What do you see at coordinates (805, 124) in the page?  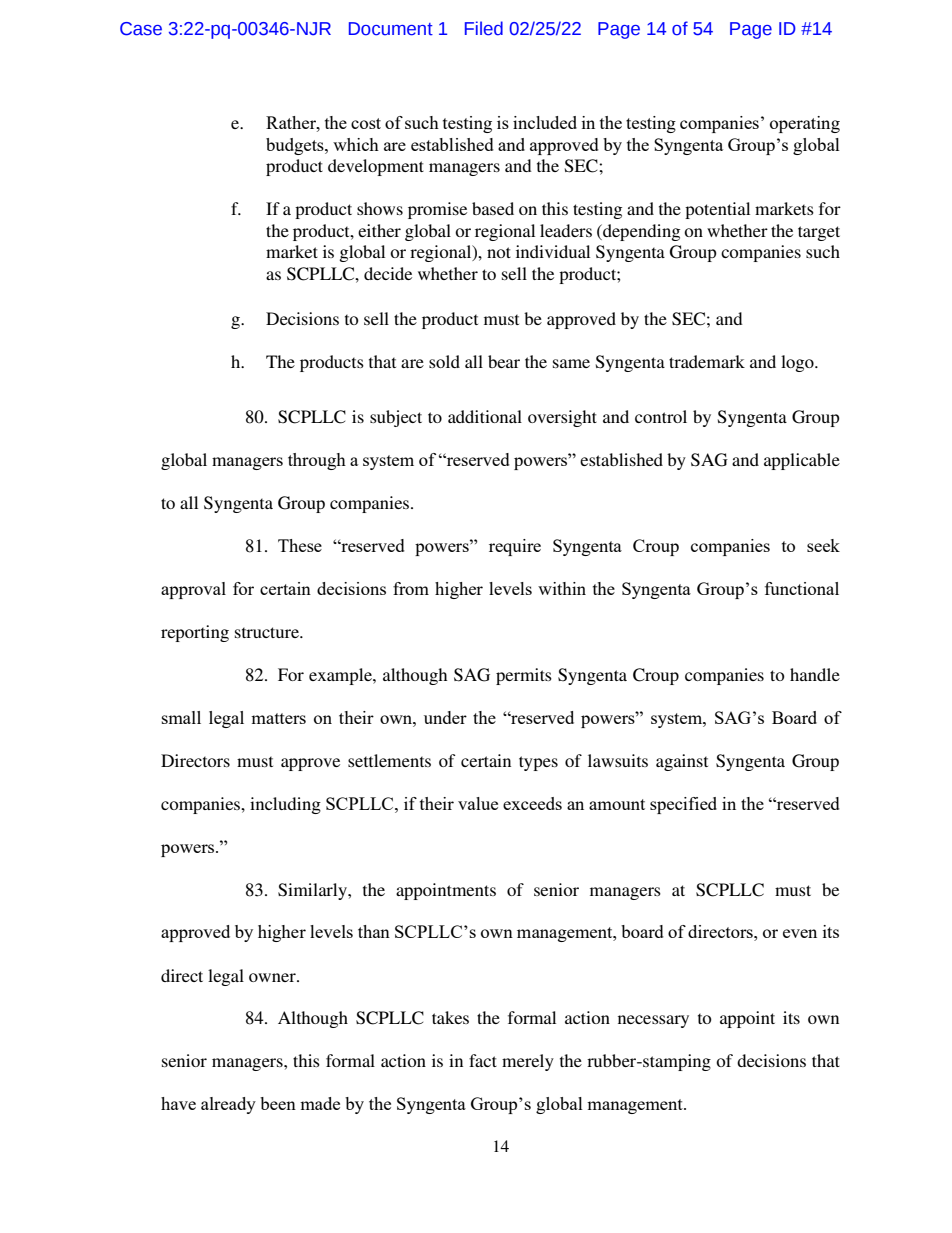 I see `operating` at bounding box center [805, 124].
